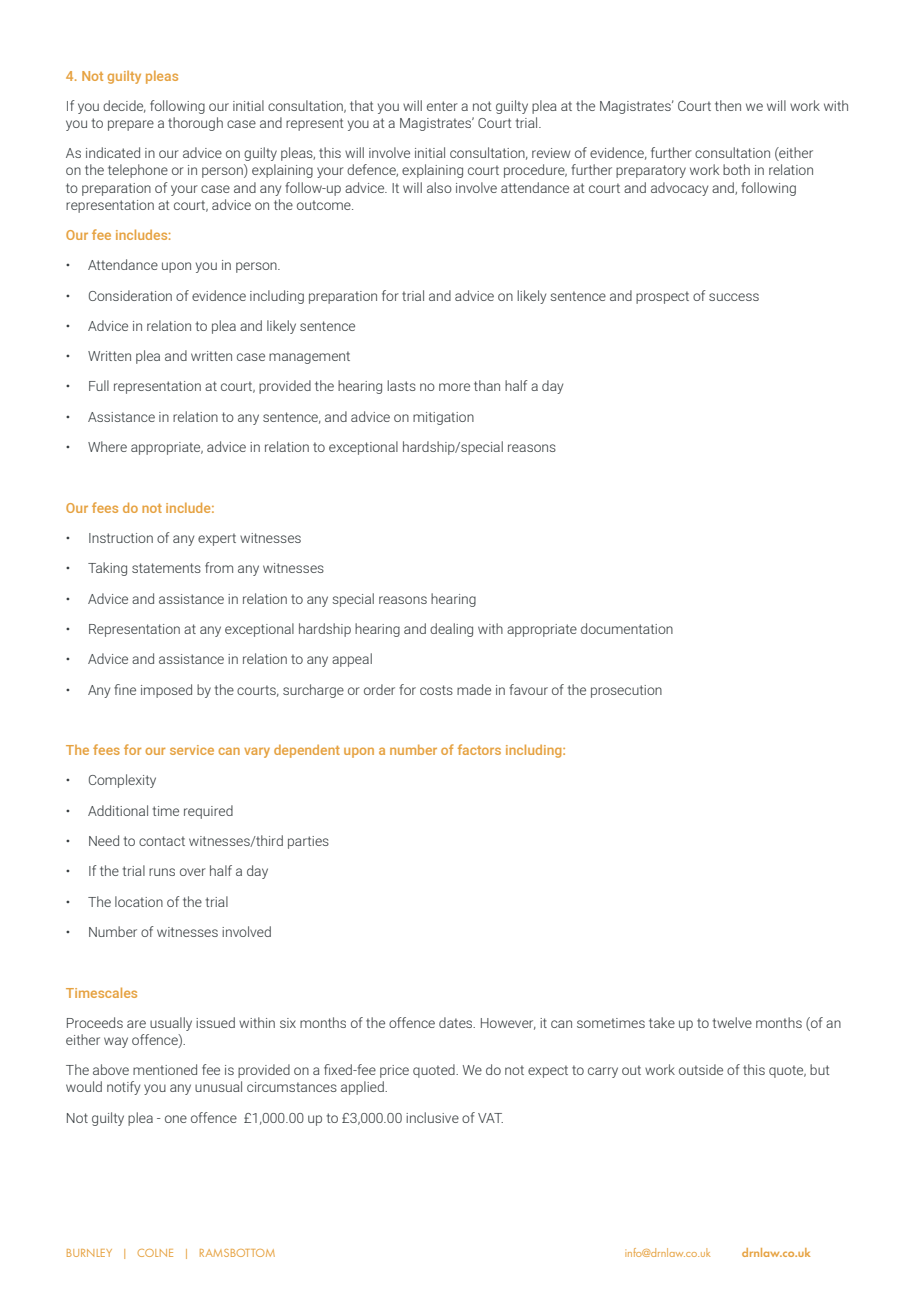  I want to click on costs, so click(436, 690).
